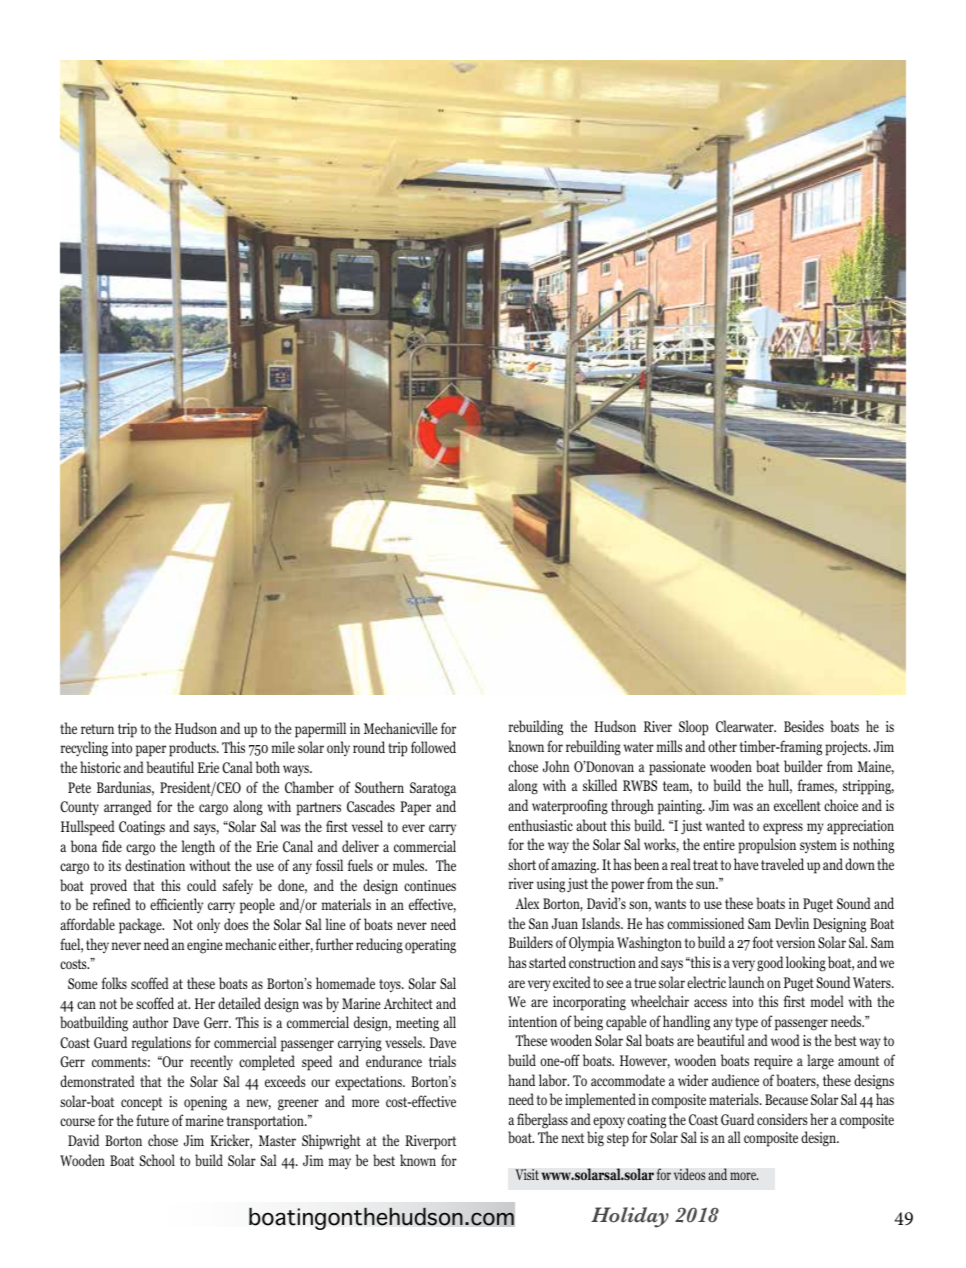 The height and width of the image is (1268, 966). What do you see at coordinates (527, 1174) in the image?
I see `Visit` at bounding box center [527, 1174].
